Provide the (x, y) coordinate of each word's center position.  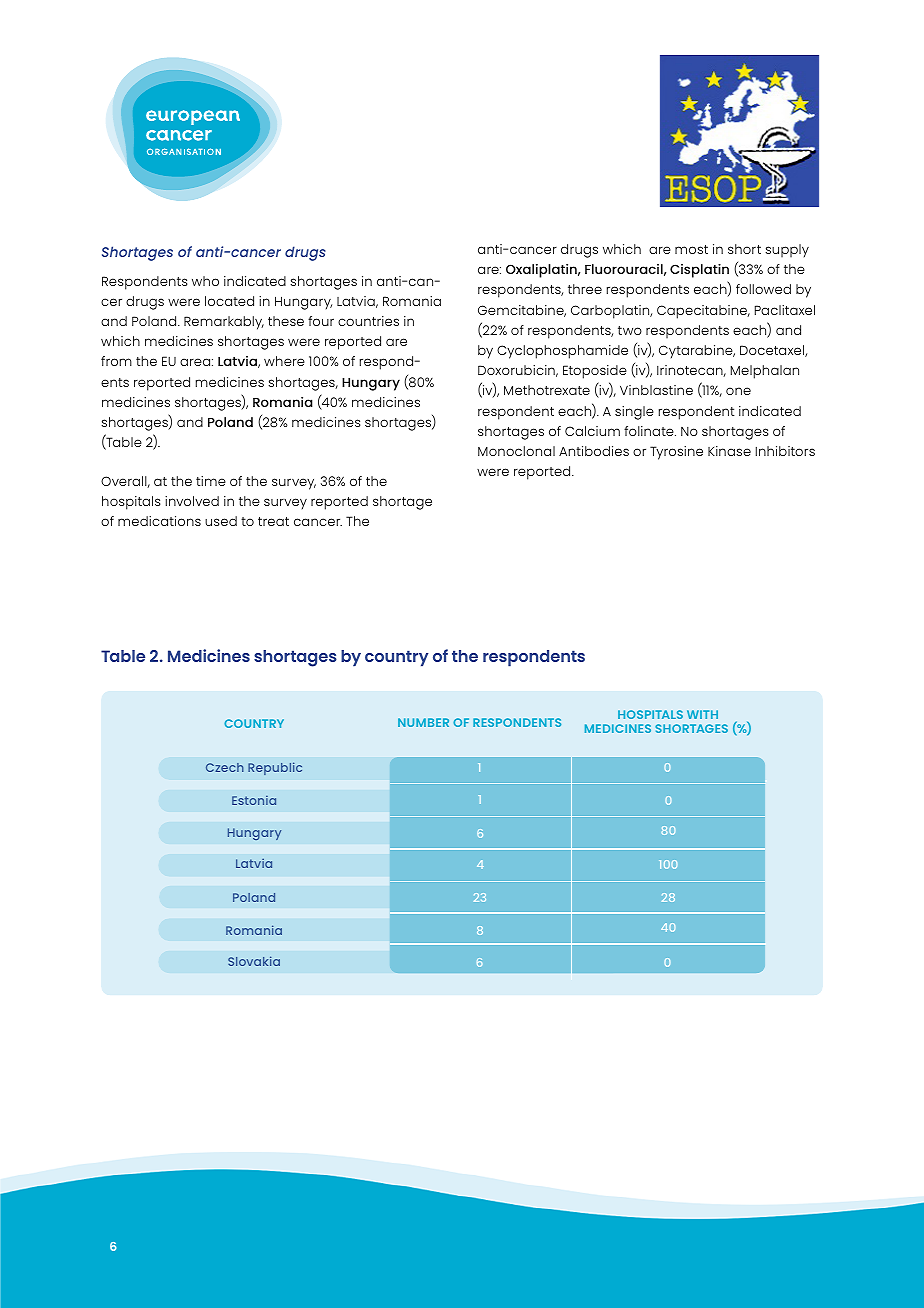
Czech (225, 767)
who (205, 281)
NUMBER (423, 722)
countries (368, 321)
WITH (702, 714)
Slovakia (254, 961)
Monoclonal (516, 451)
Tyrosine (676, 453)
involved (192, 501)
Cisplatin (699, 271)
